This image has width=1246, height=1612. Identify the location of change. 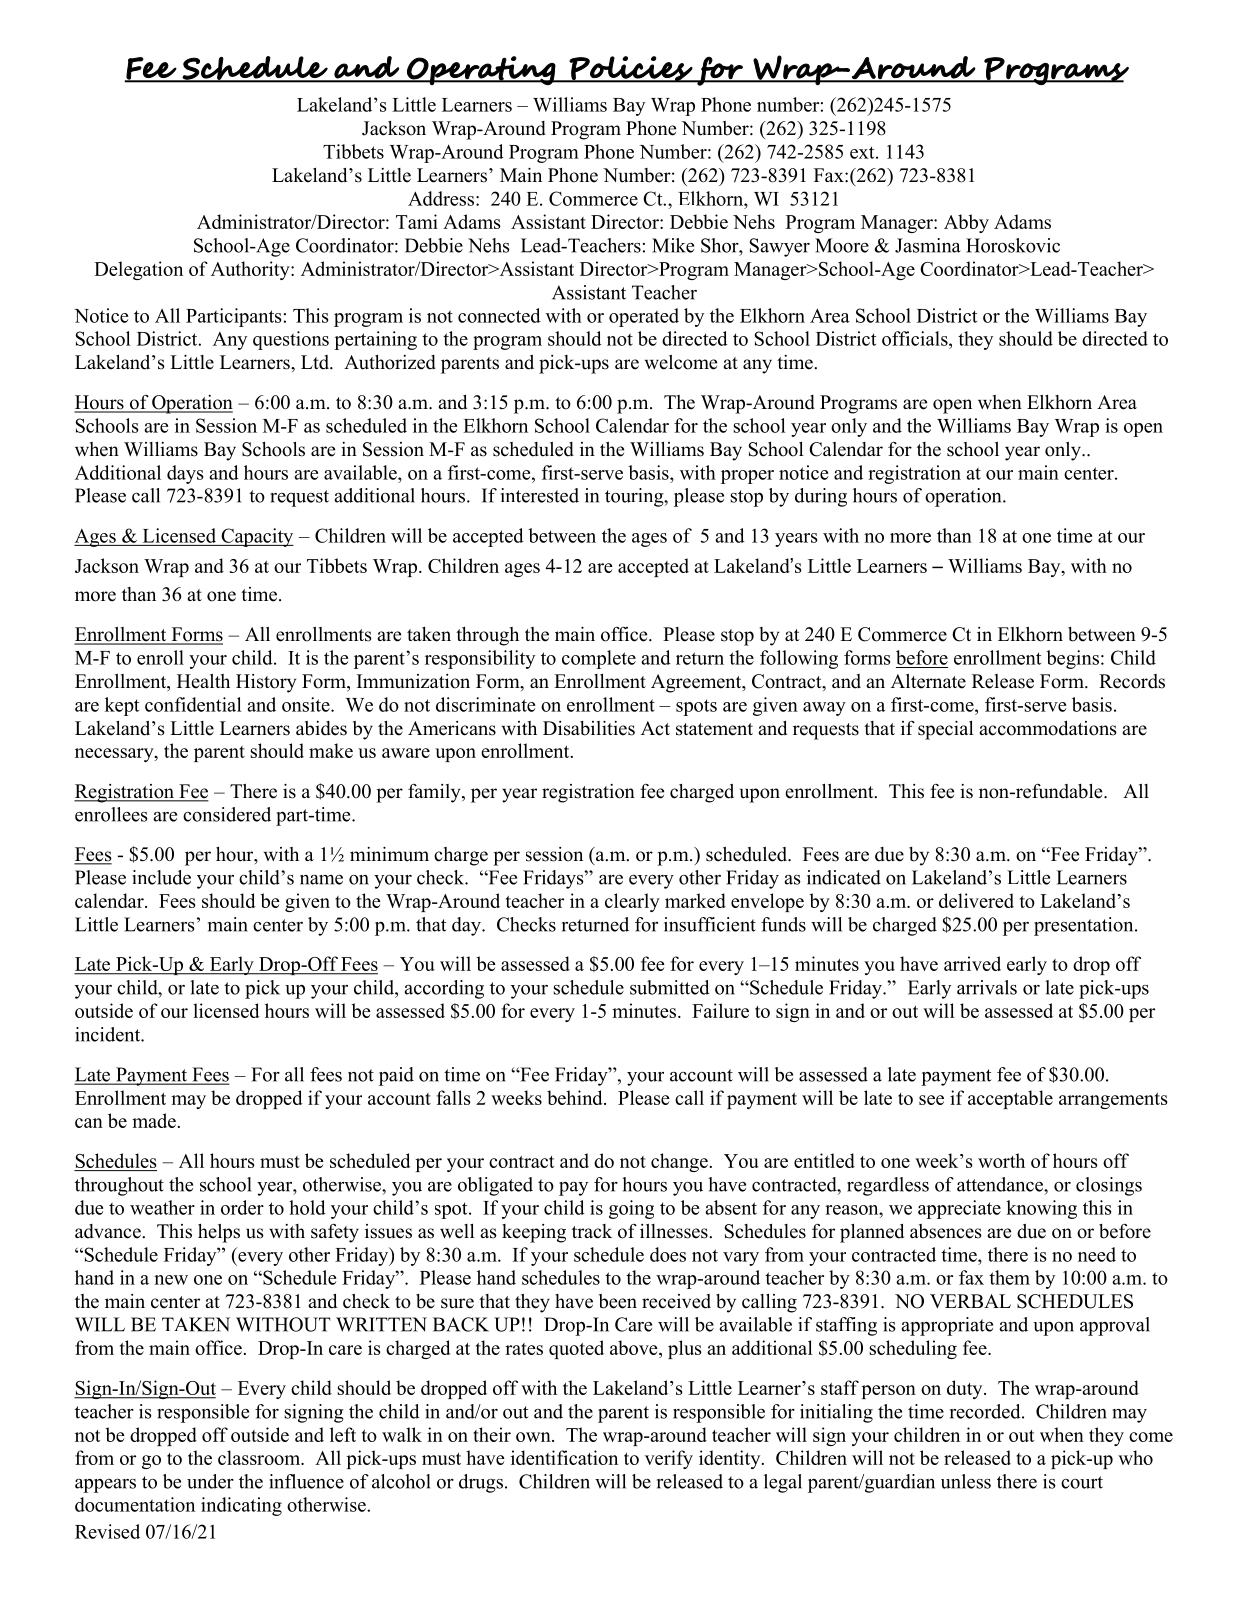
(679, 1162).
